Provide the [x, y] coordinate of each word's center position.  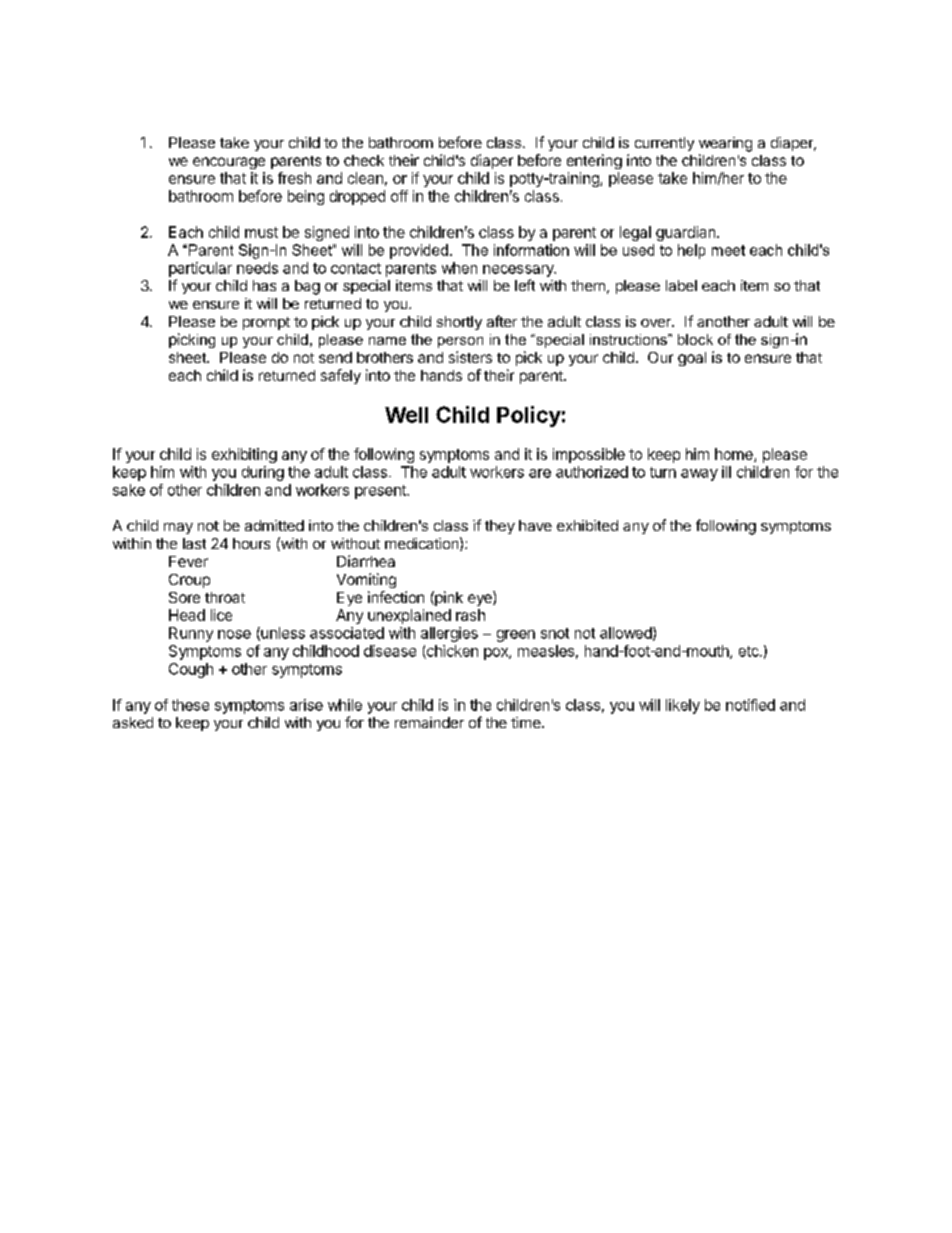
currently [664, 144]
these [190, 705]
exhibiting [244, 455]
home [735, 455]
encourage [229, 163]
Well [406, 415]
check [364, 160]
